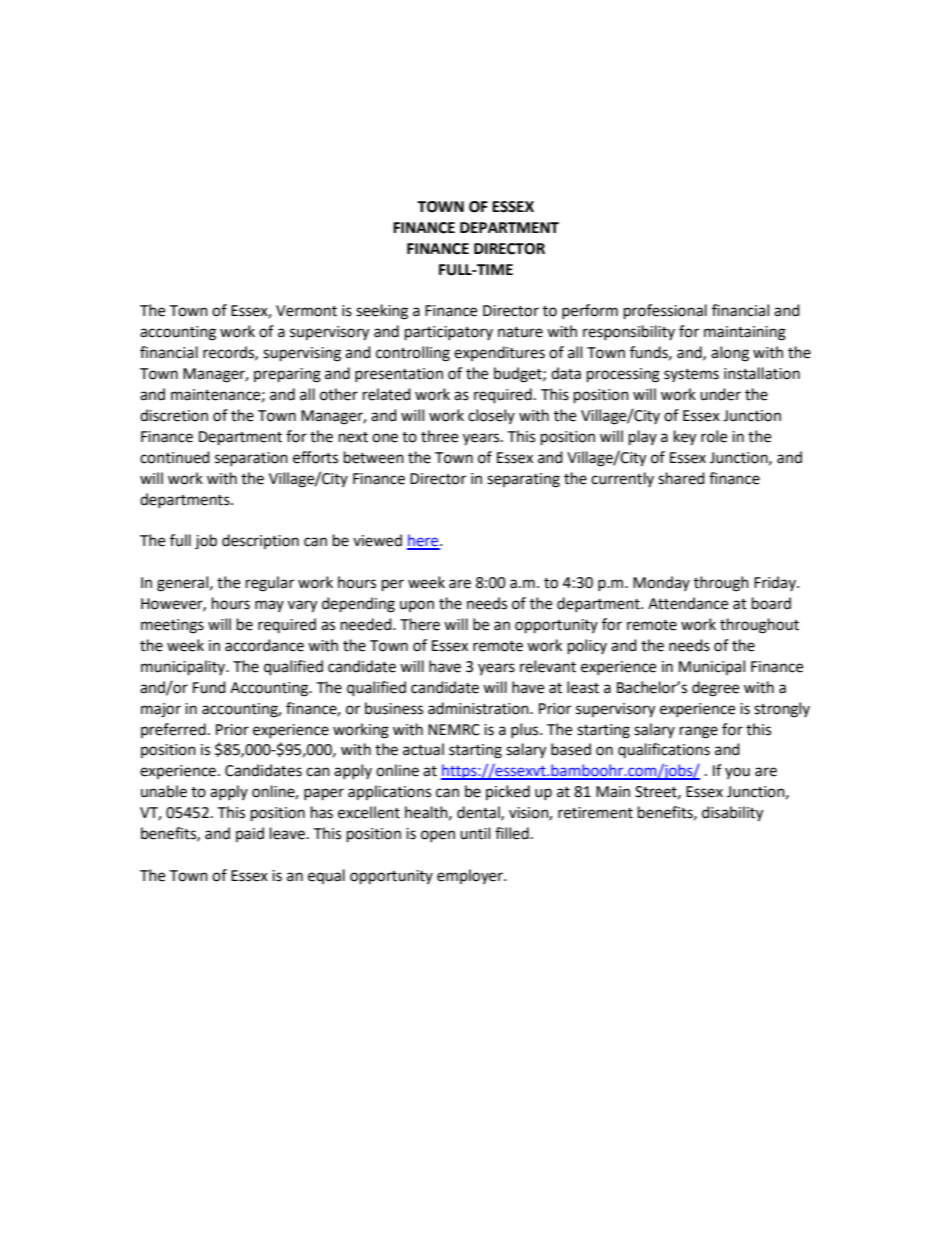  Describe the element at coordinates (699, 732) in the image. I see `range` at that location.
